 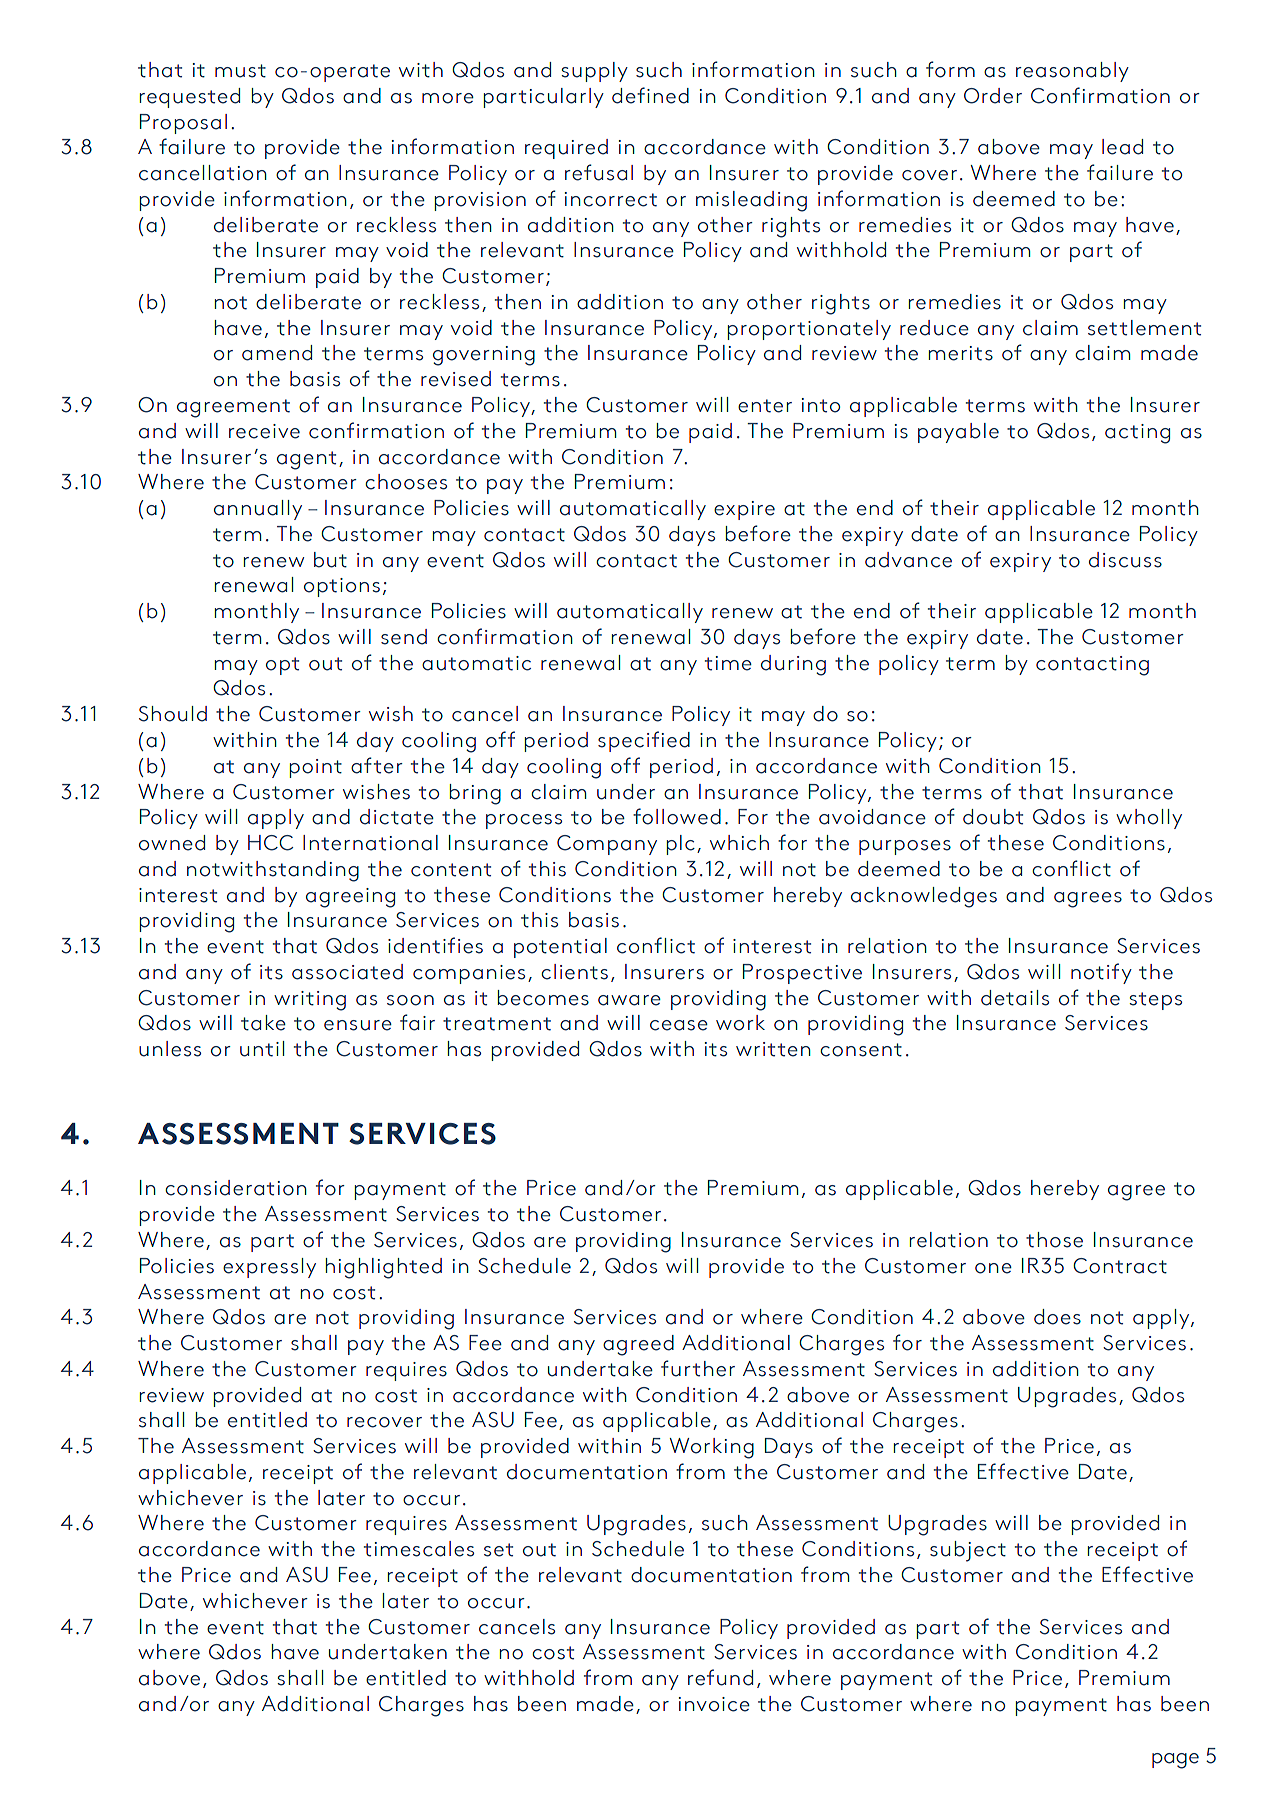 What do you see at coordinates (720, 1677) in the page?
I see `refund` at bounding box center [720, 1677].
